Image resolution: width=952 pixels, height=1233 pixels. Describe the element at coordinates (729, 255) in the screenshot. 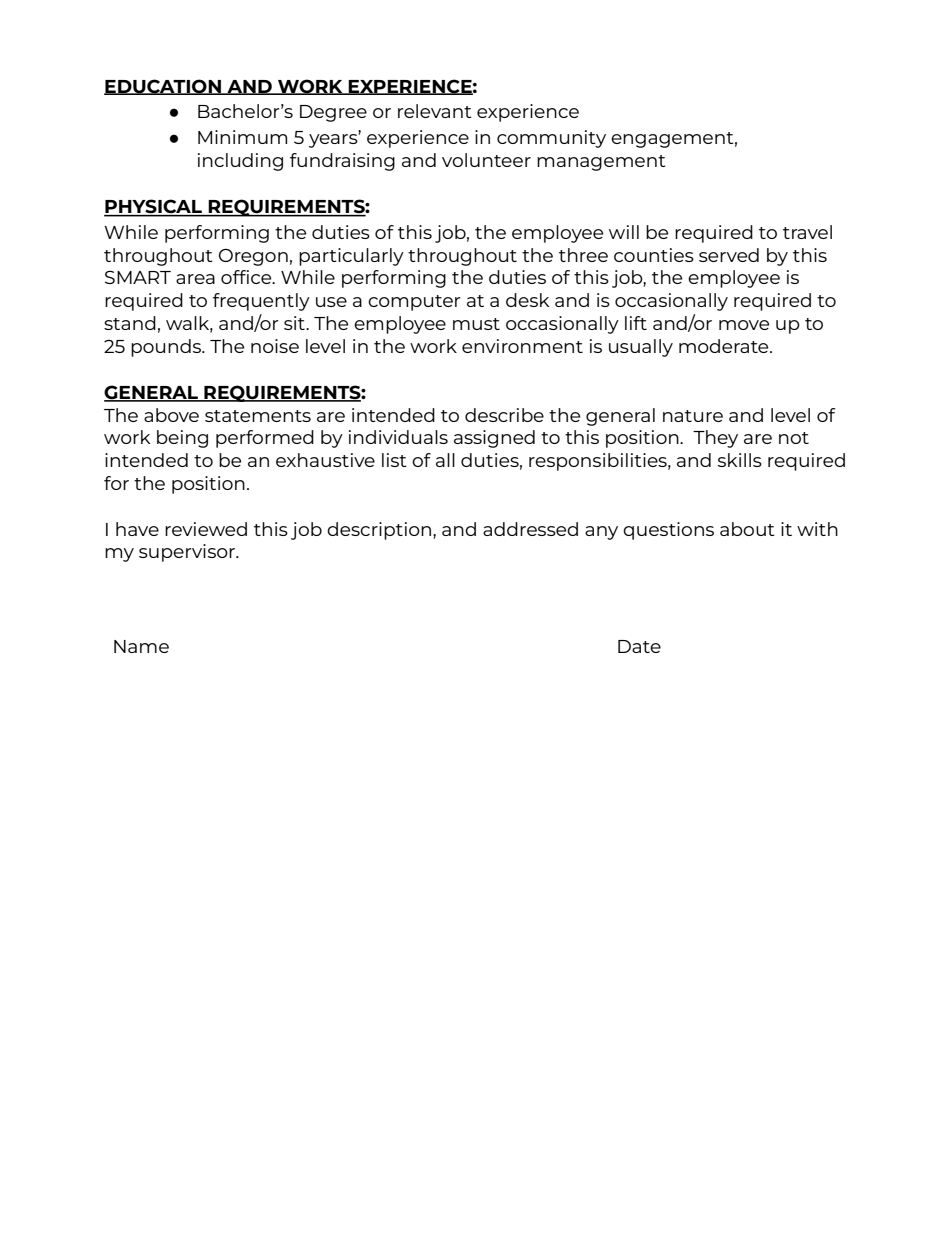

I see `served` at that location.
